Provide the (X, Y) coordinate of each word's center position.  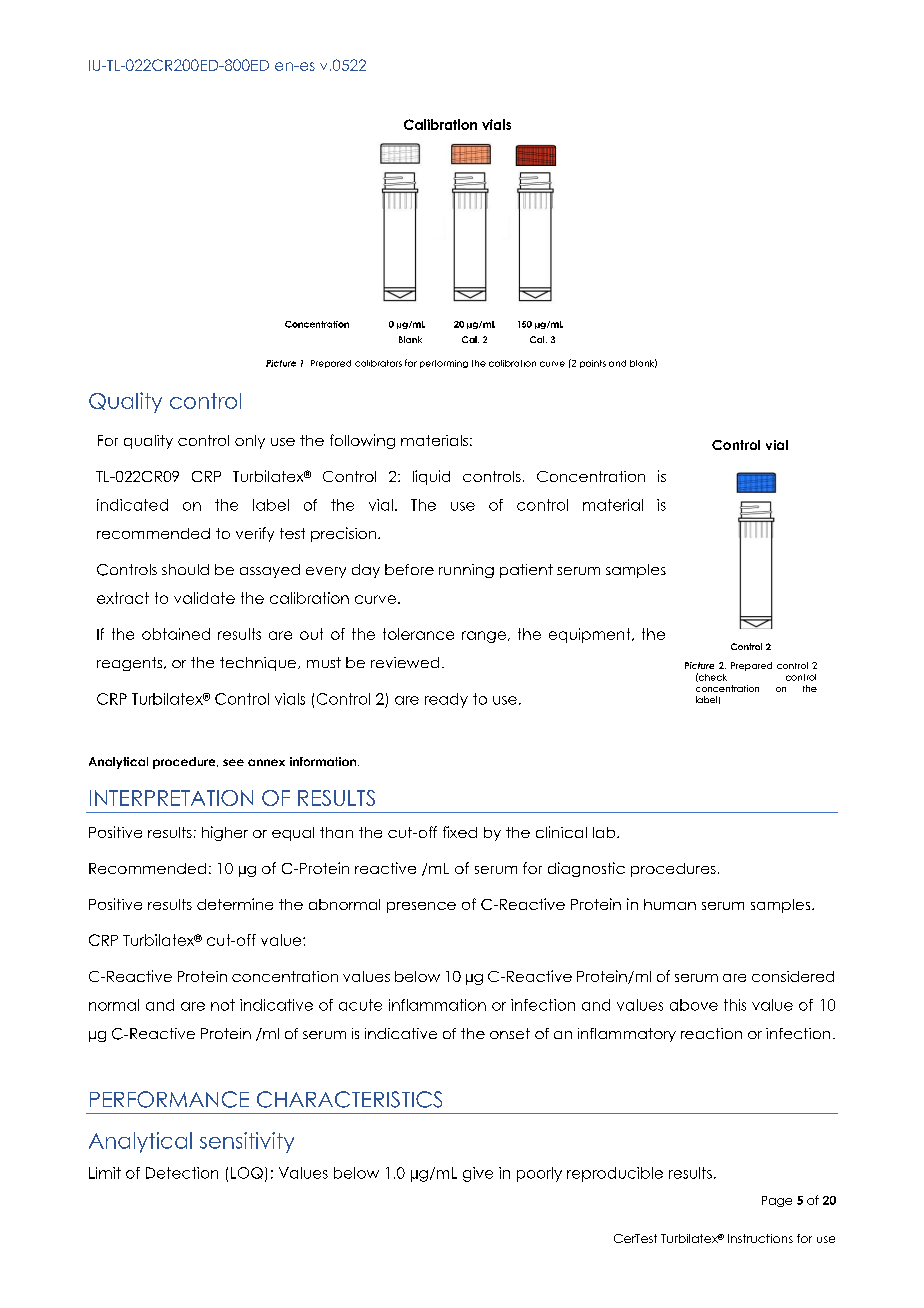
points (593, 364)
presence (421, 907)
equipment (591, 635)
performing (444, 364)
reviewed (405, 662)
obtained (176, 634)
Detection (182, 1173)
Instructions (760, 1238)
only (250, 442)
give (478, 1174)
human (670, 904)
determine (235, 904)
